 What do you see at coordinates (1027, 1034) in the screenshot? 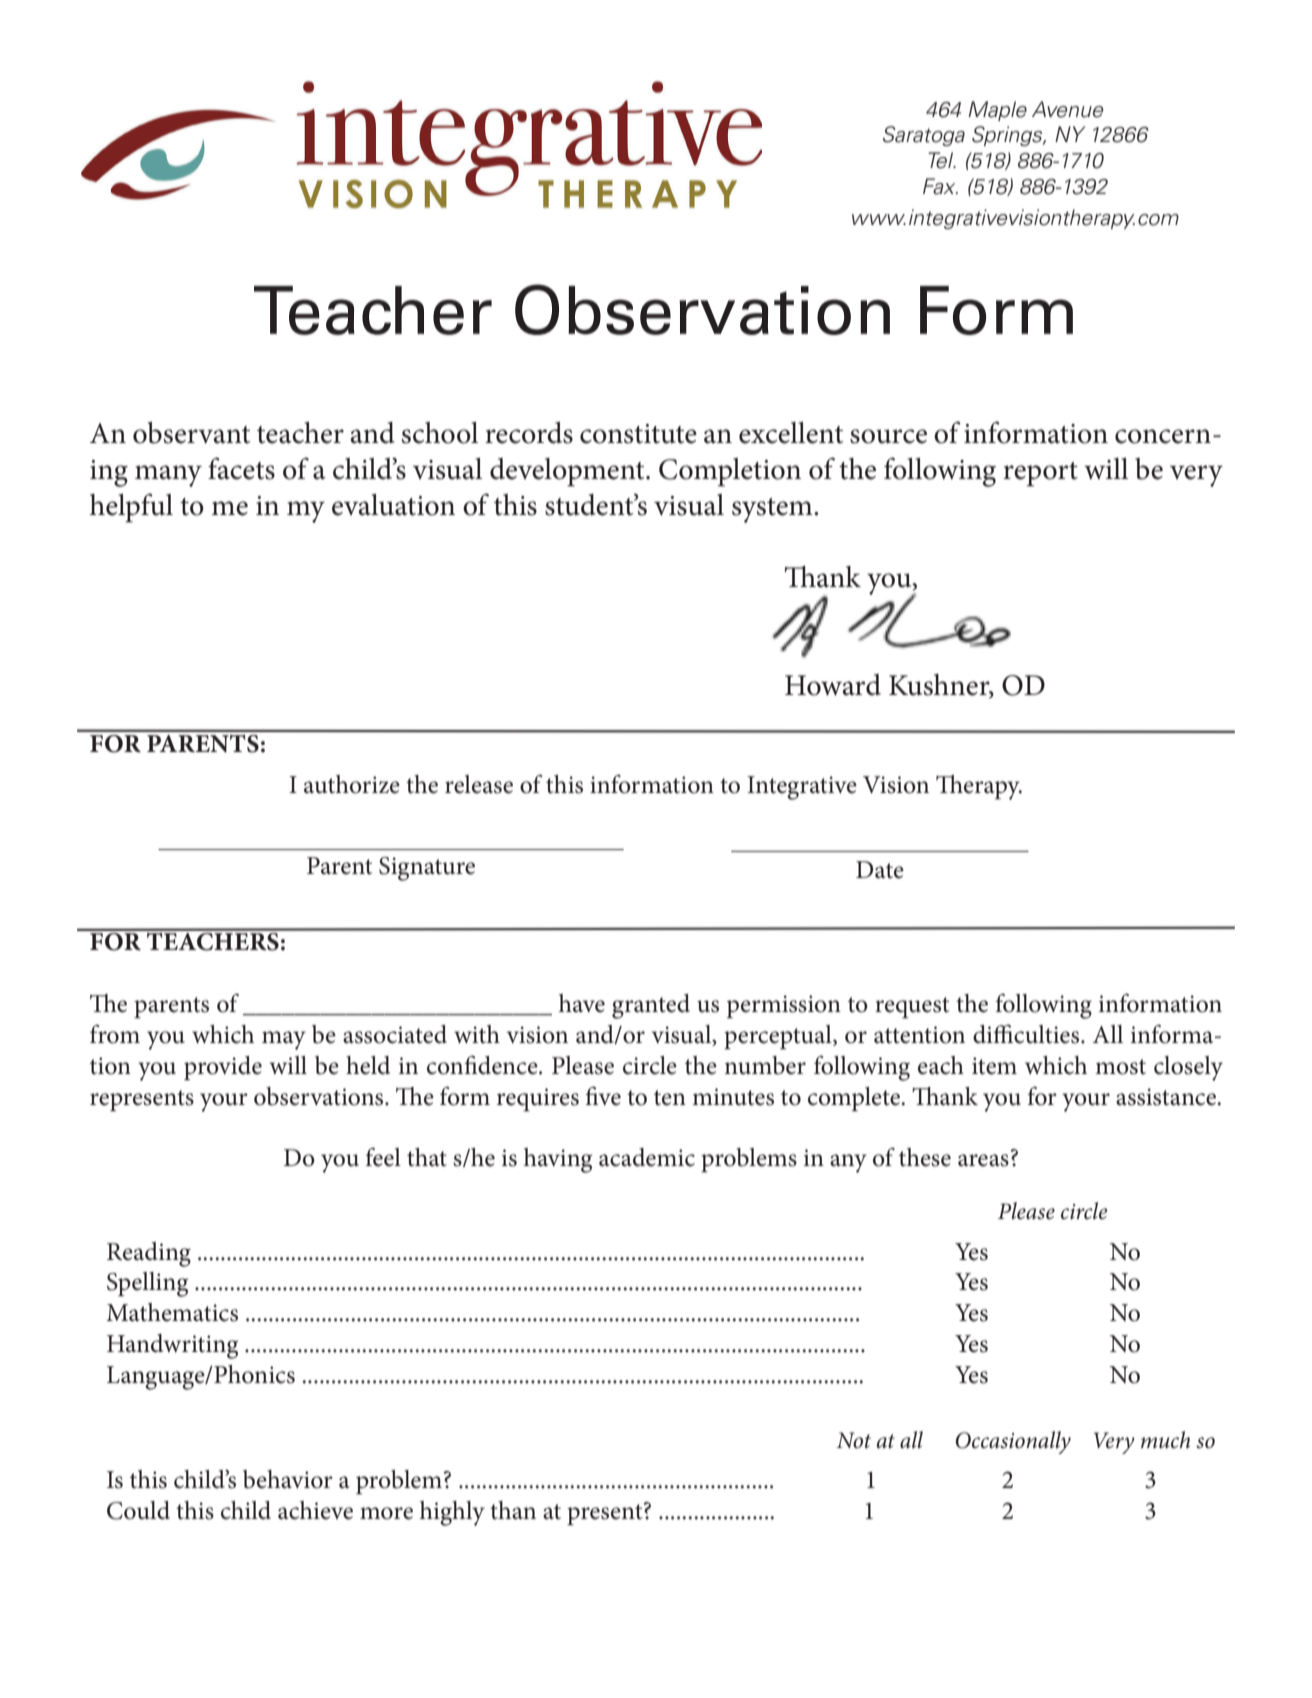
I see `difficulties` at bounding box center [1027, 1034].
